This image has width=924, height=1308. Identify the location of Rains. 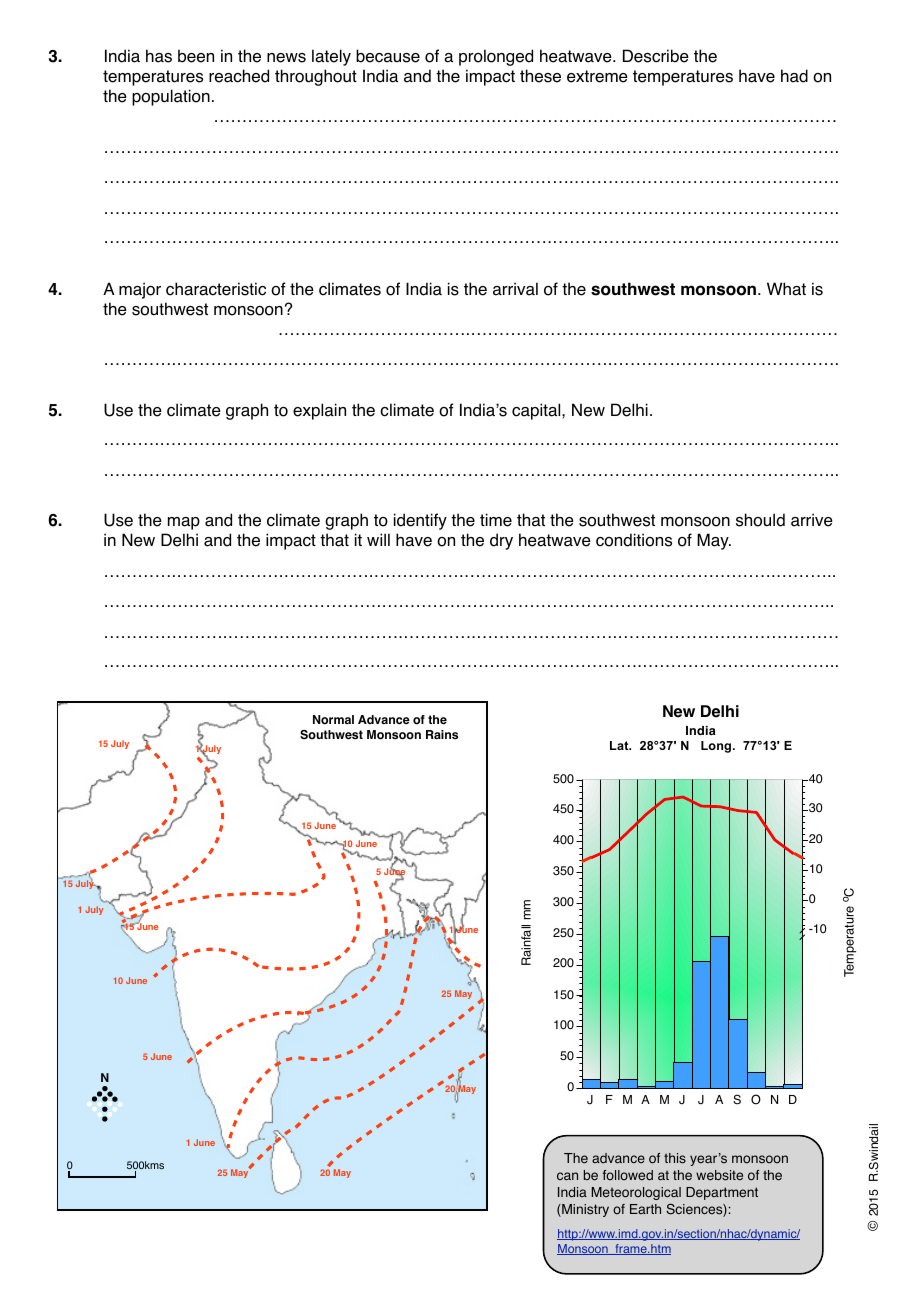
(442, 735).
